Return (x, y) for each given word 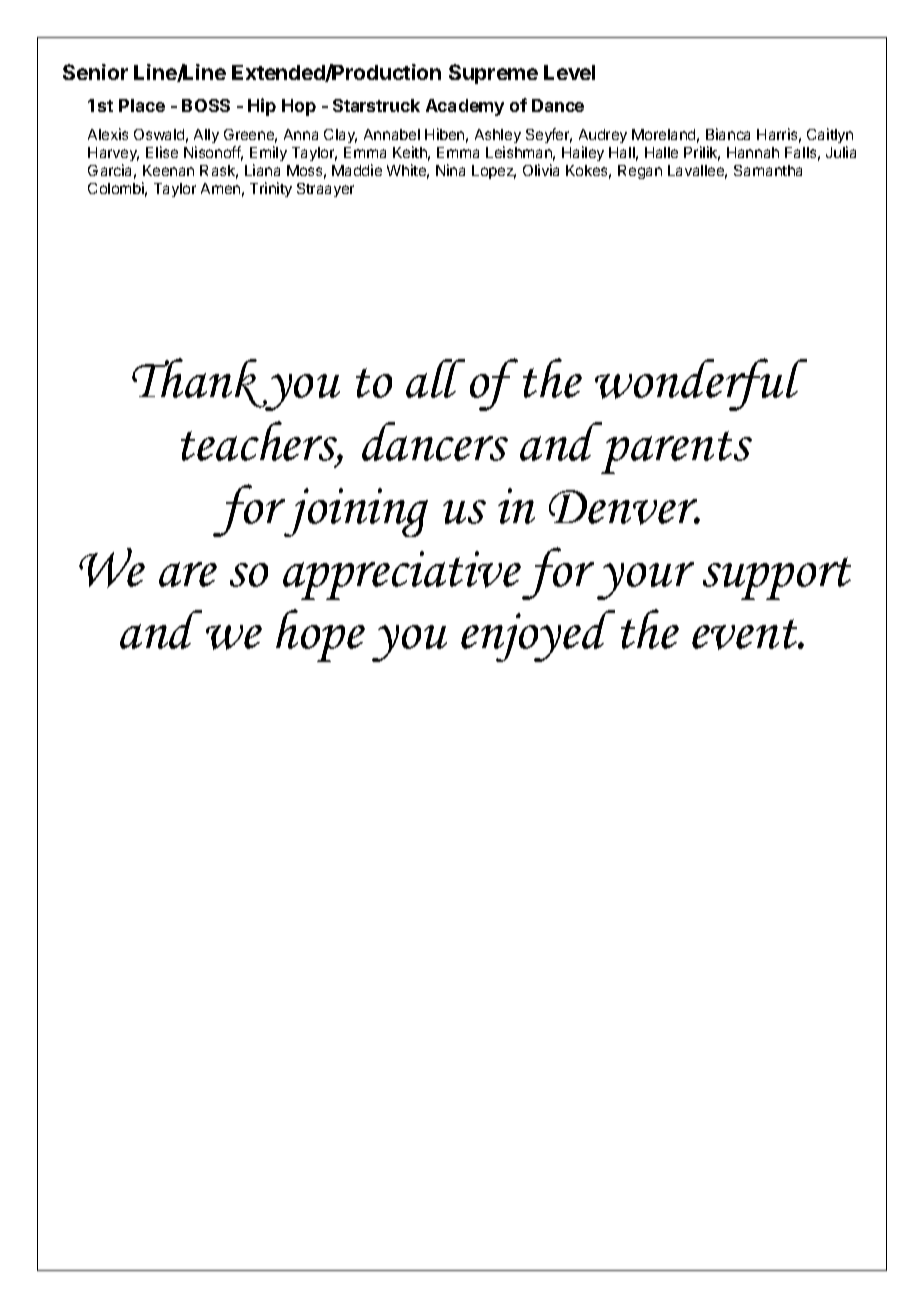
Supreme (493, 74)
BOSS (206, 105)
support (777, 578)
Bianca (728, 134)
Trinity (271, 189)
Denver (624, 507)
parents (676, 452)
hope (320, 635)
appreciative (402, 575)
